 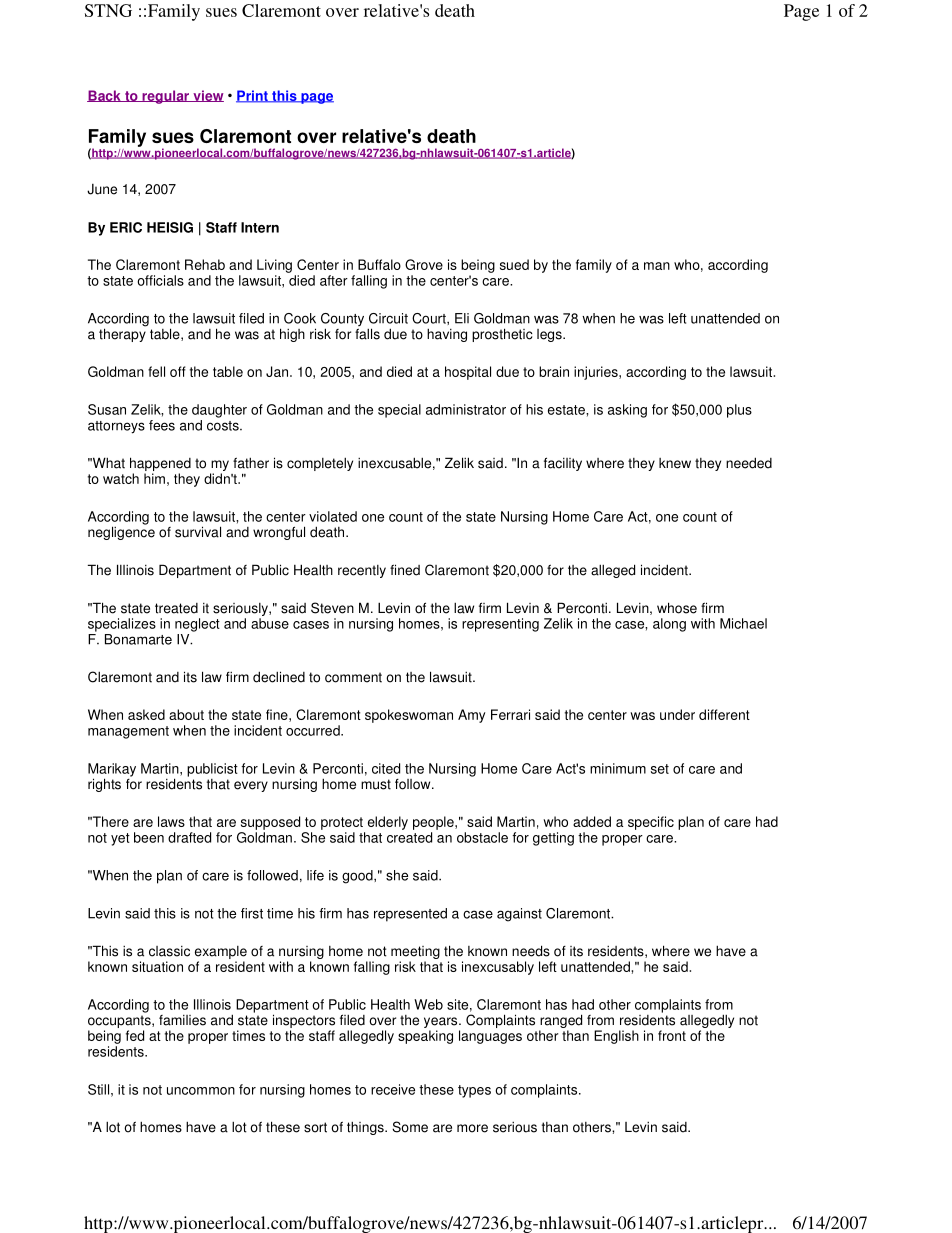 I want to click on uncommon, so click(x=201, y=1091).
